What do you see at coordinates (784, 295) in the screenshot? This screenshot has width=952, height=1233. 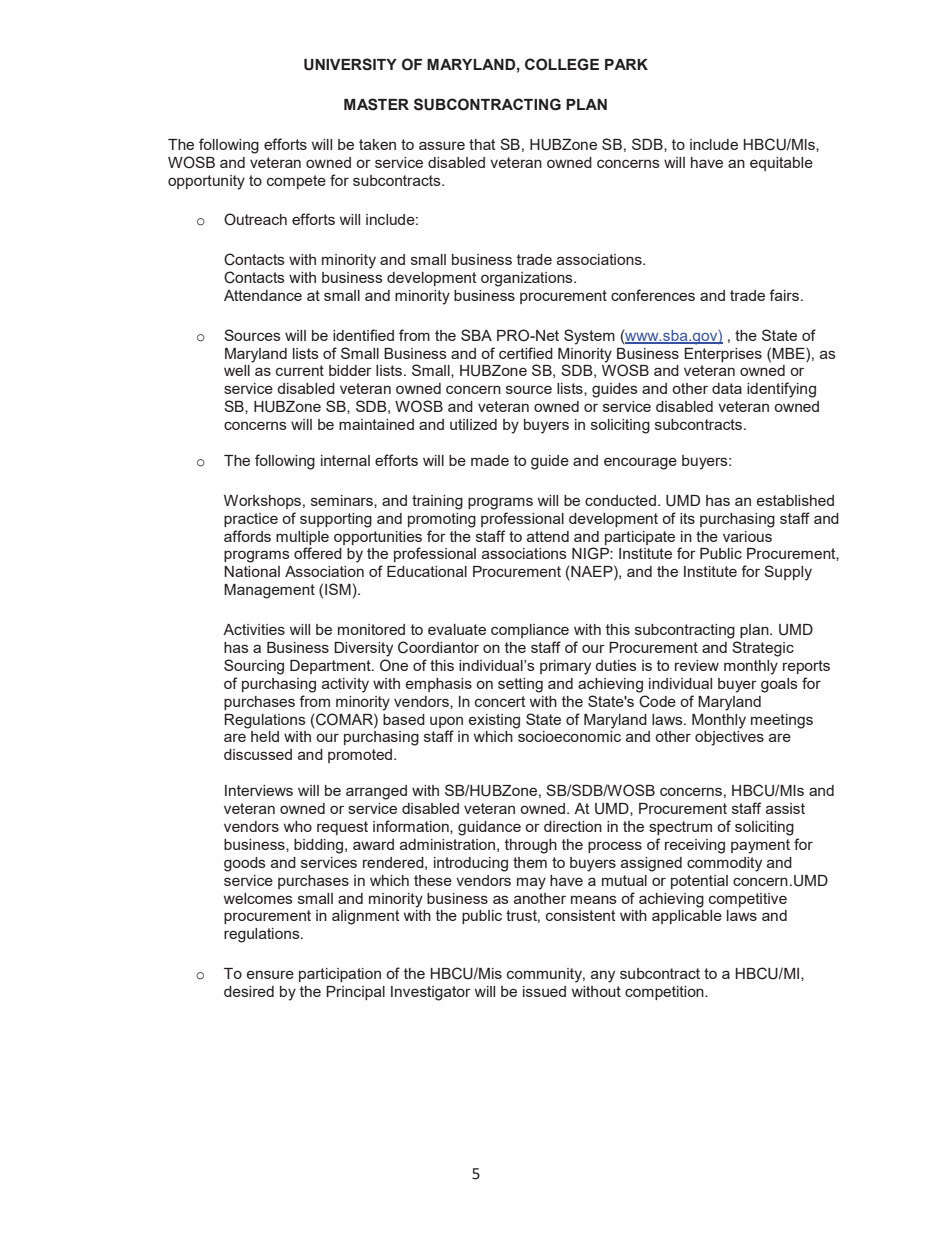 I see `fairs` at bounding box center [784, 295].
